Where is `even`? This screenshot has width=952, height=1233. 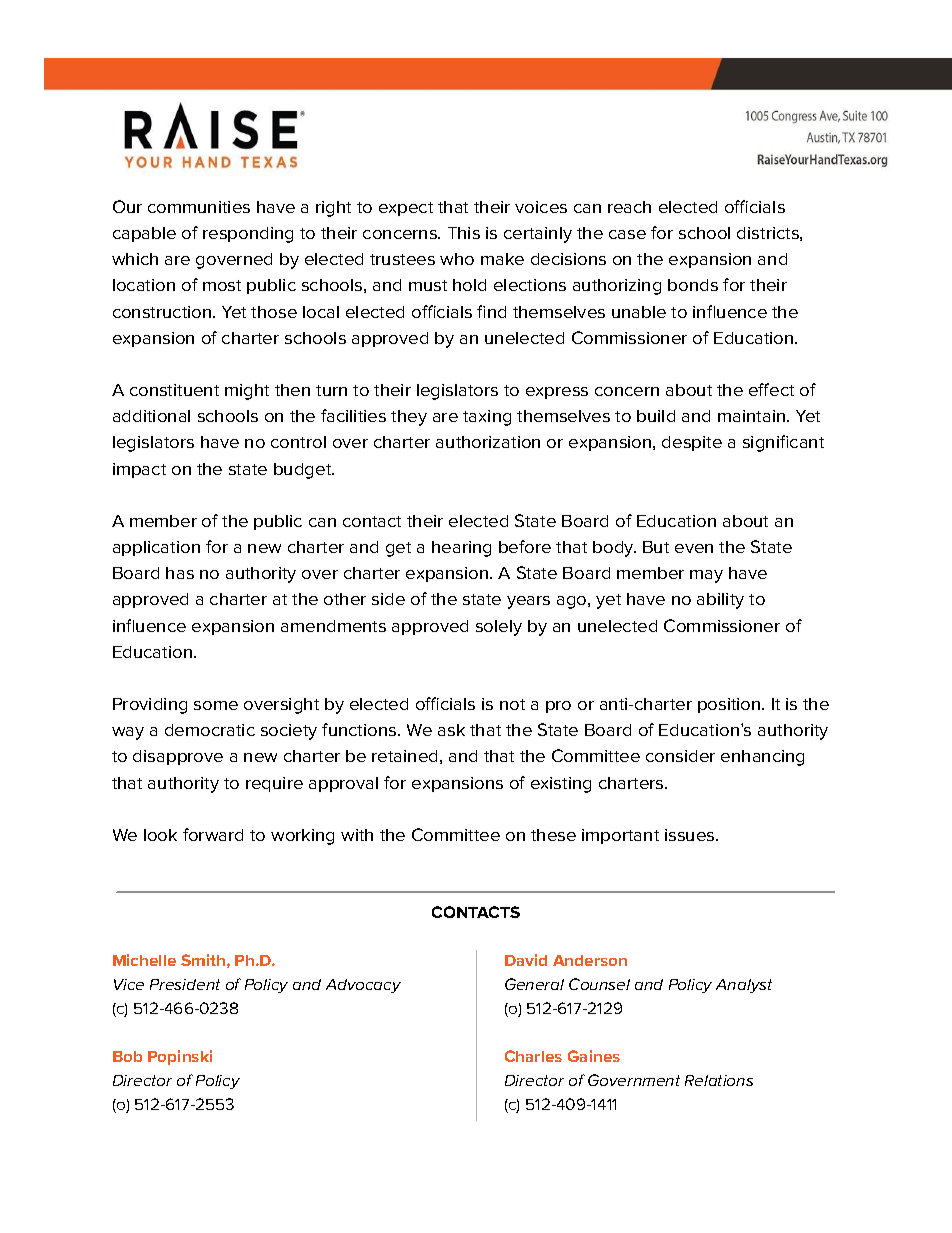
even is located at coordinates (694, 548).
